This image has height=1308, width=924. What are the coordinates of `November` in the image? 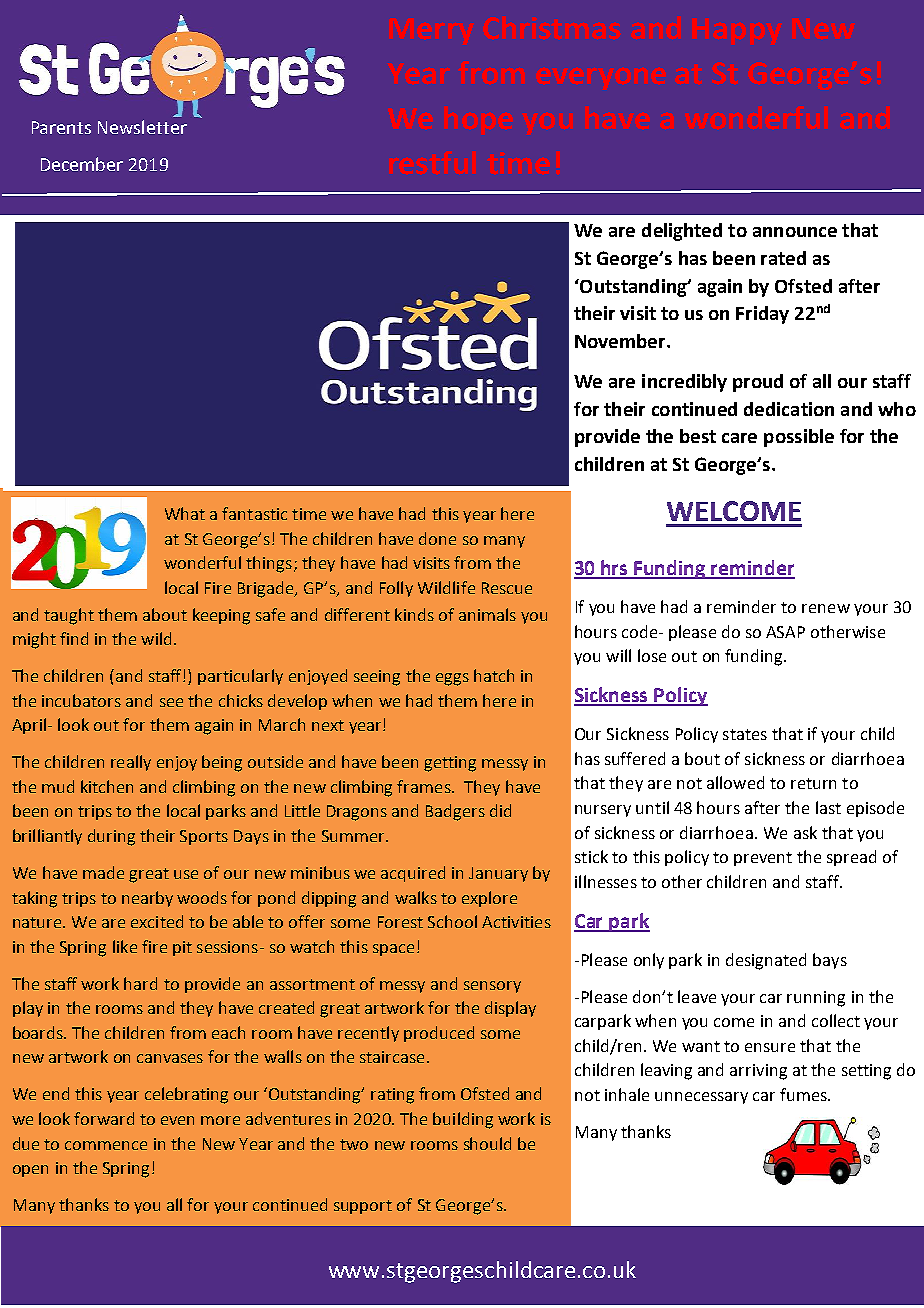 It's located at (621, 341).
